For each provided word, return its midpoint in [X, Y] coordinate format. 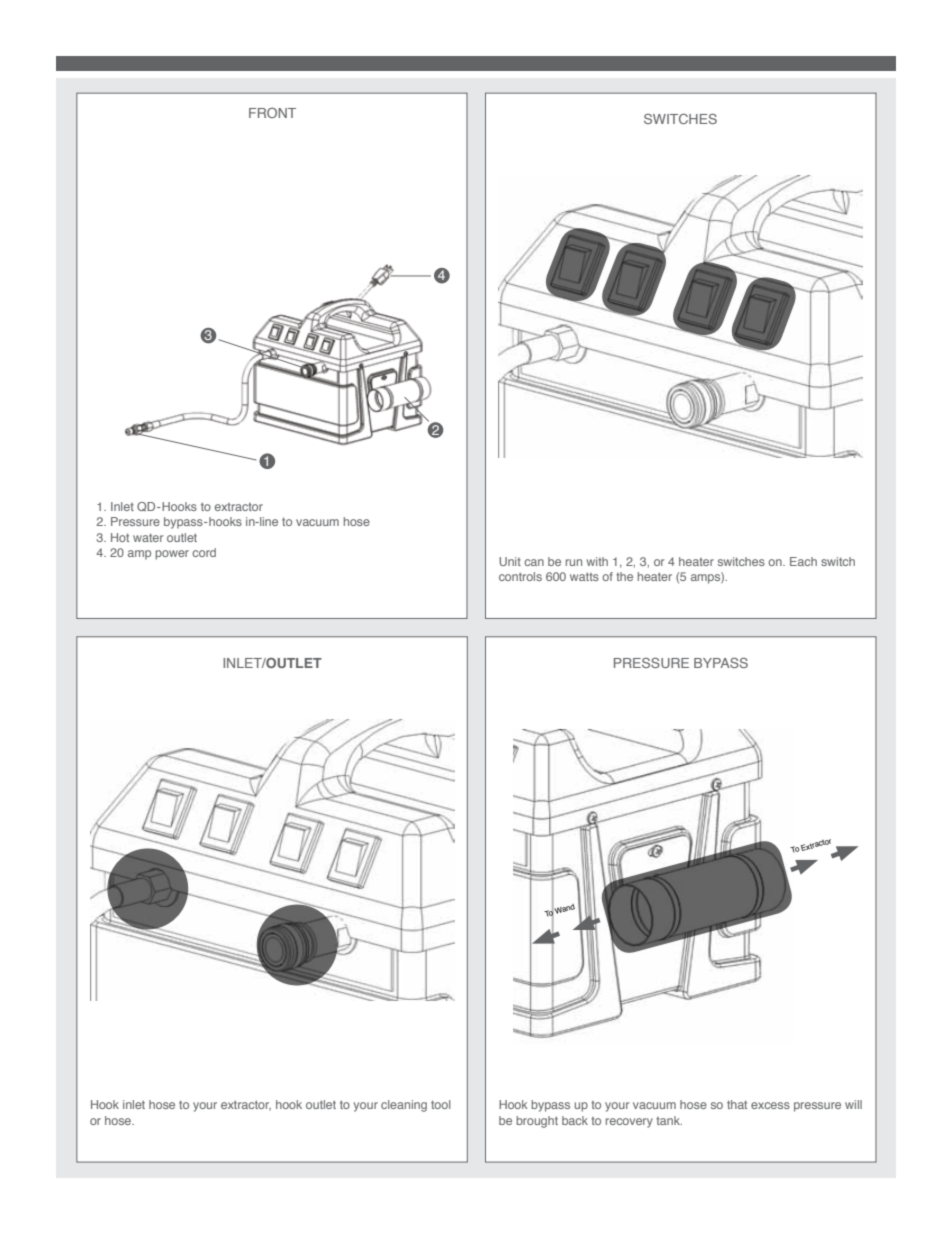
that [737, 1104]
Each [803, 561]
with [597, 561]
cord [204, 552]
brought [537, 1122]
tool [441, 1104]
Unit [510, 561]
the [624, 576]
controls [520, 576]
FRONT [272, 113]
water [148, 537]
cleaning [404, 1106]
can [534, 562]
